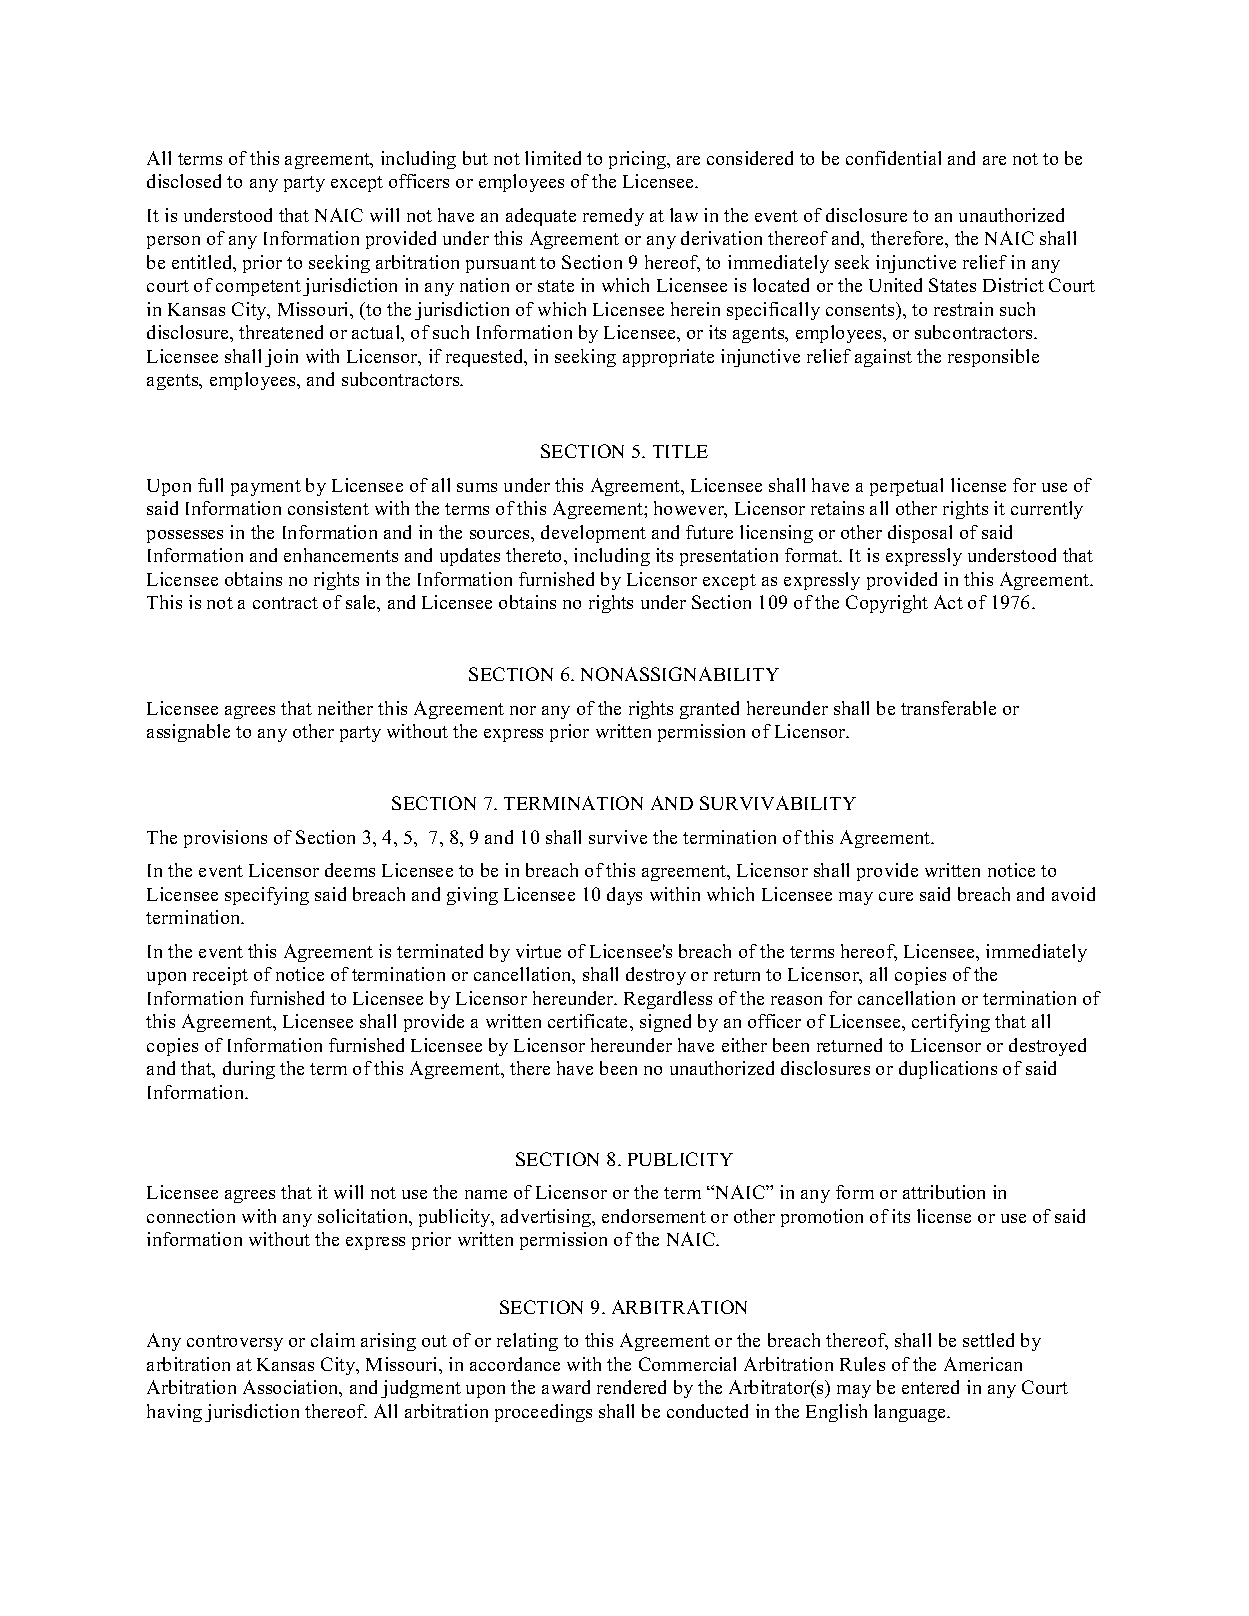 The height and width of the document is (1616, 1249). What do you see at coordinates (593, 534) in the document?
I see `development` at bounding box center [593, 534].
